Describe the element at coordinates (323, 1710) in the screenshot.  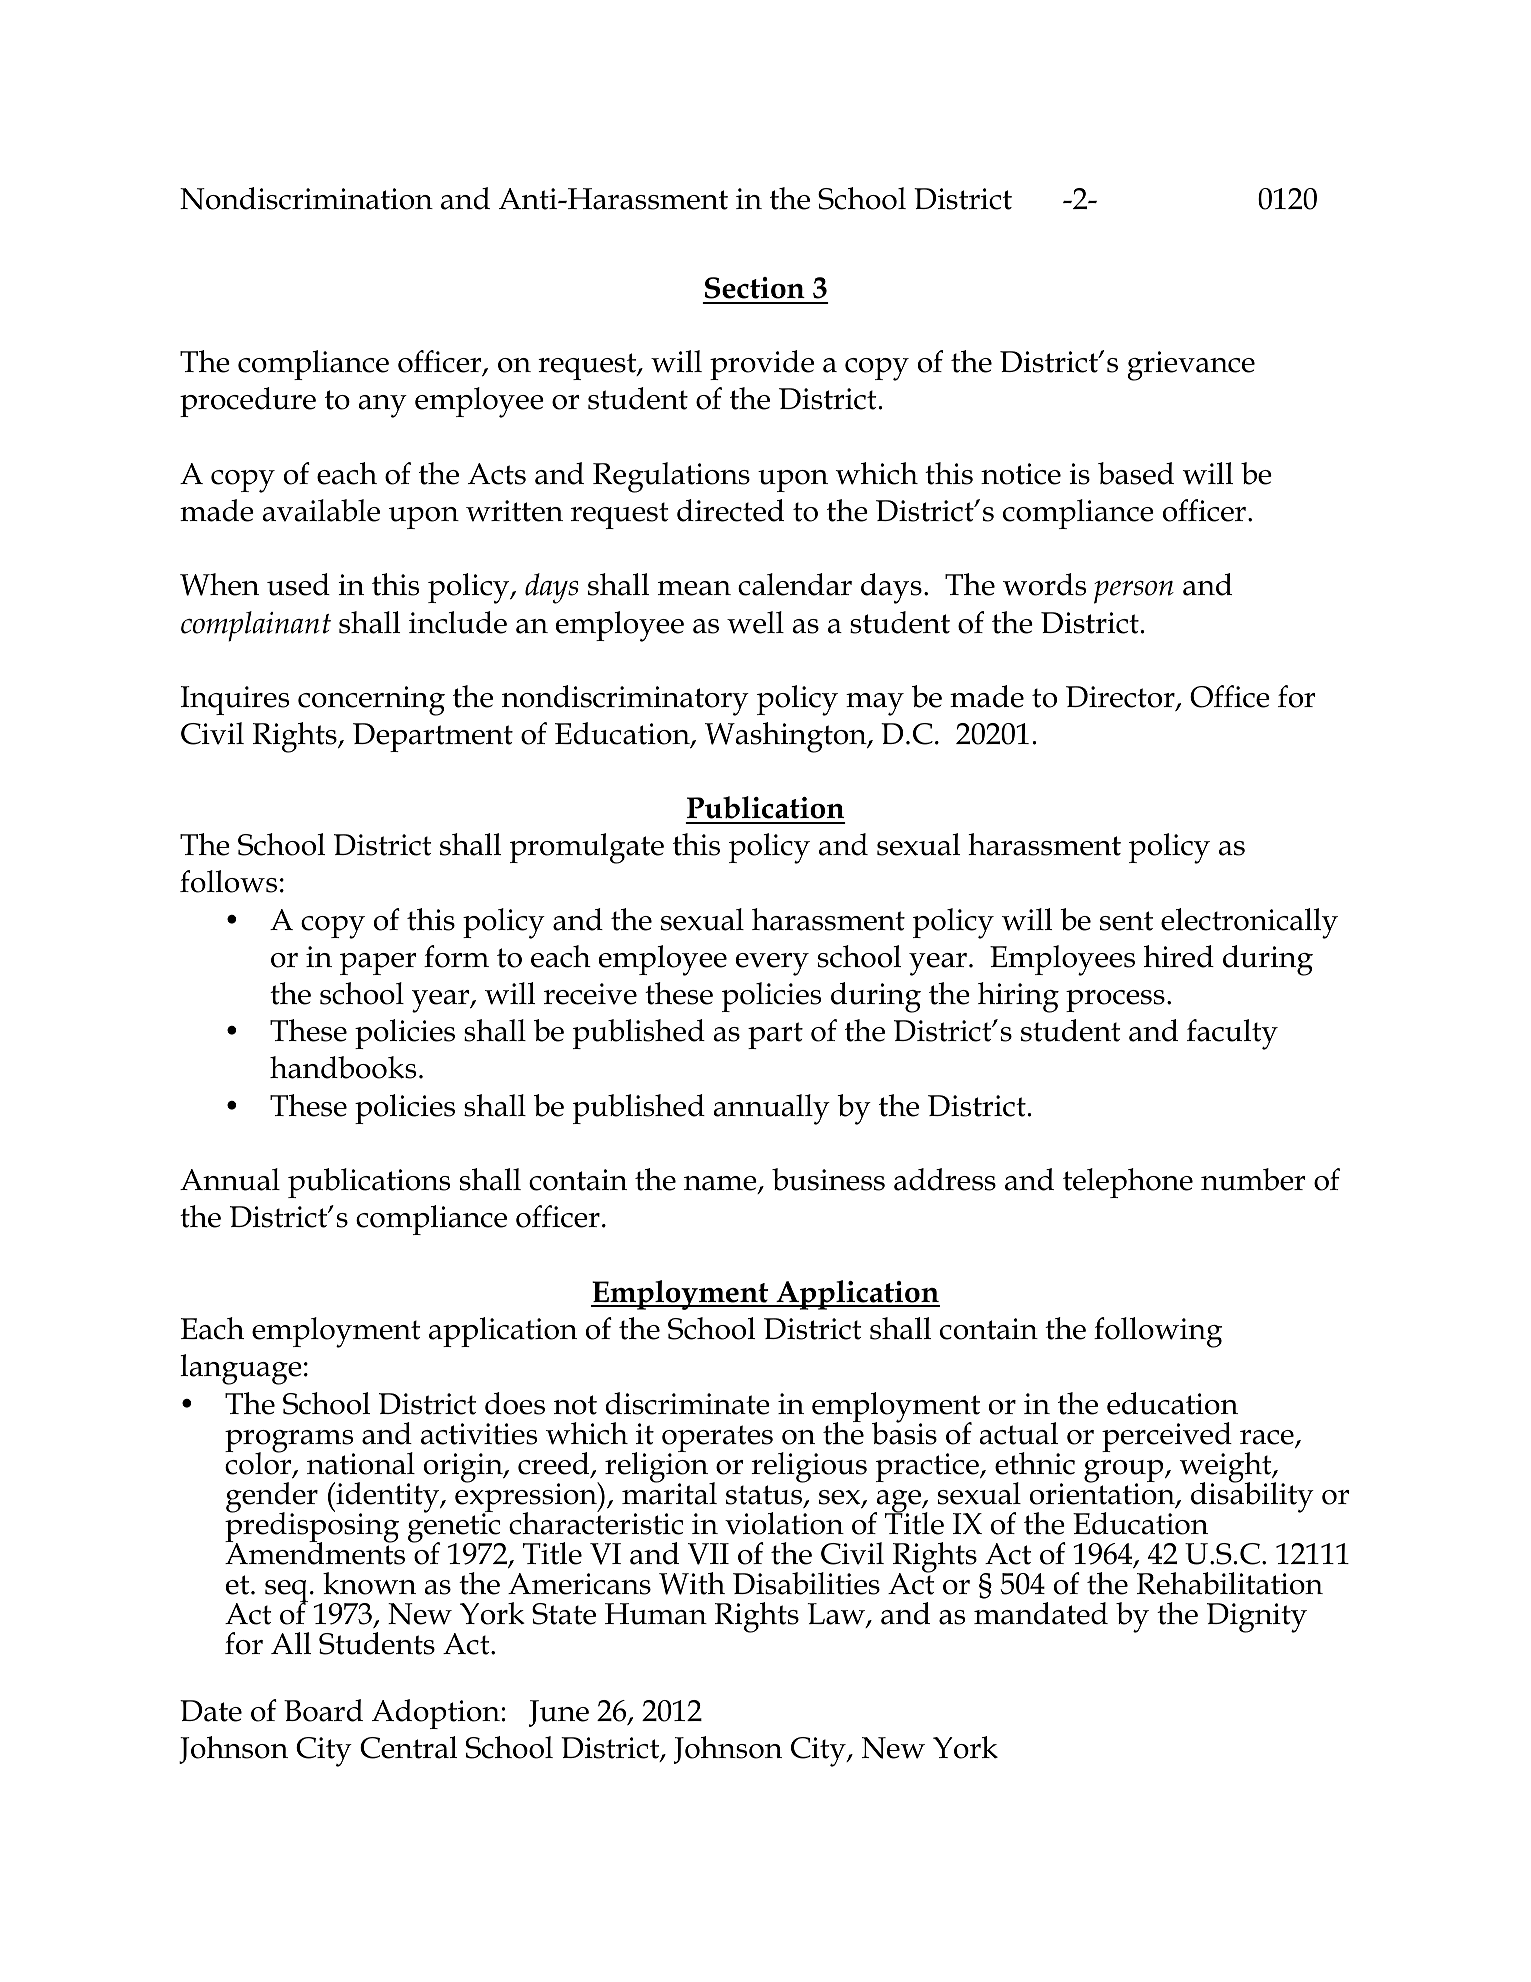
I see `Board` at that location.
